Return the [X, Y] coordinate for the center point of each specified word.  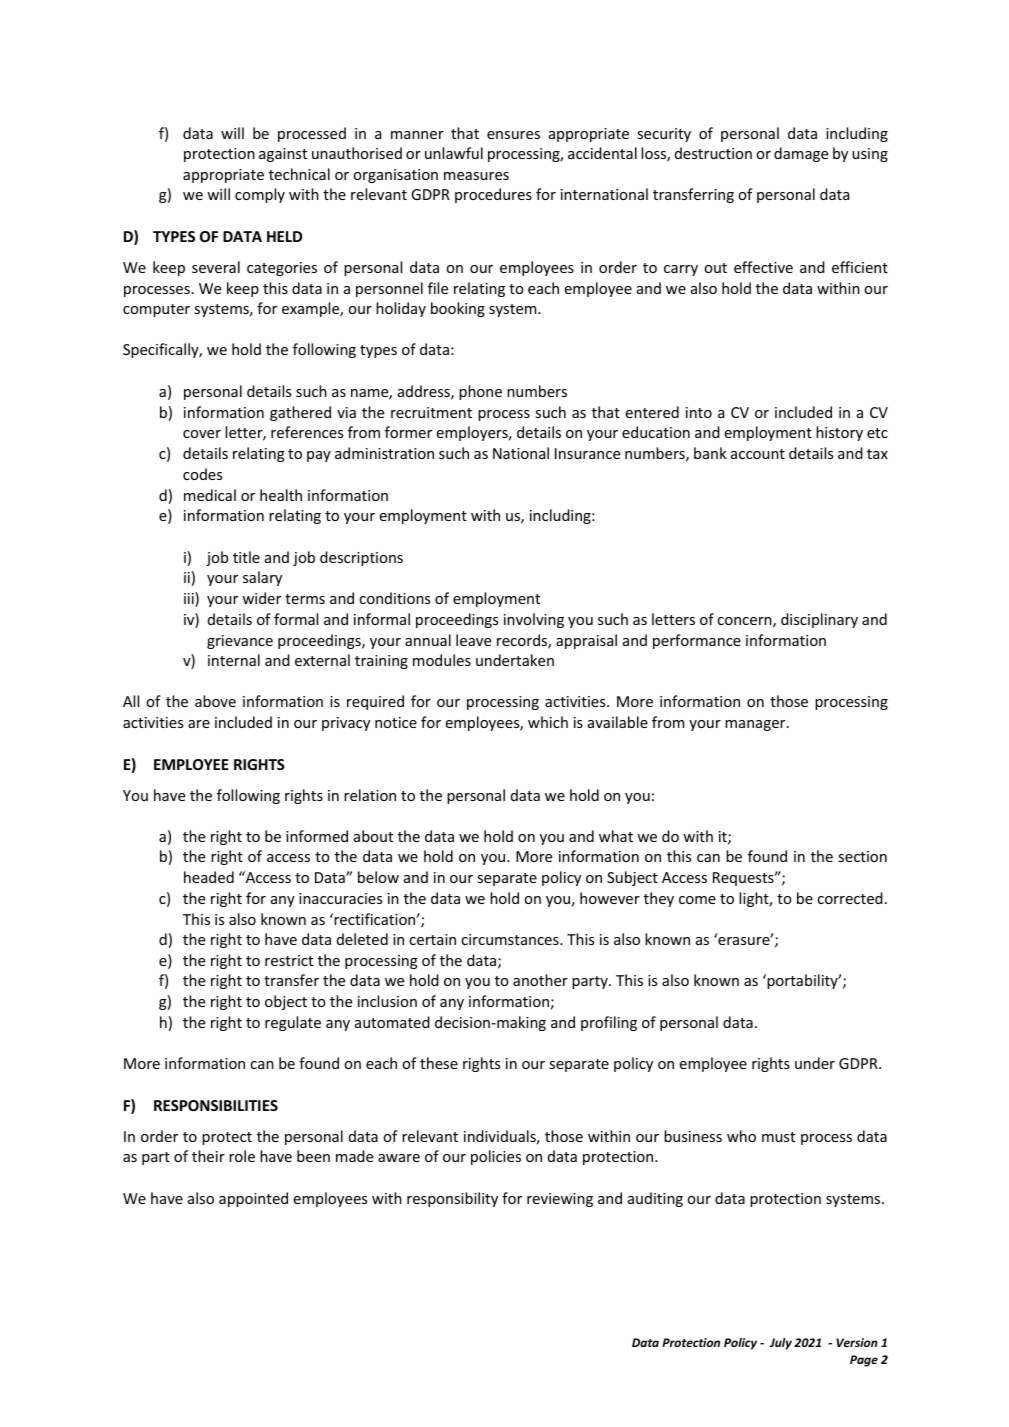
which [548, 722]
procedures [493, 195]
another [540, 980]
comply [260, 195]
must [778, 1137]
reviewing [560, 1200]
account [758, 454]
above [215, 701]
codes [202, 474]
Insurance [587, 453]
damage [801, 154]
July [781, 1344]
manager [756, 725]
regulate [293, 1023]
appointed [253, 1199]
